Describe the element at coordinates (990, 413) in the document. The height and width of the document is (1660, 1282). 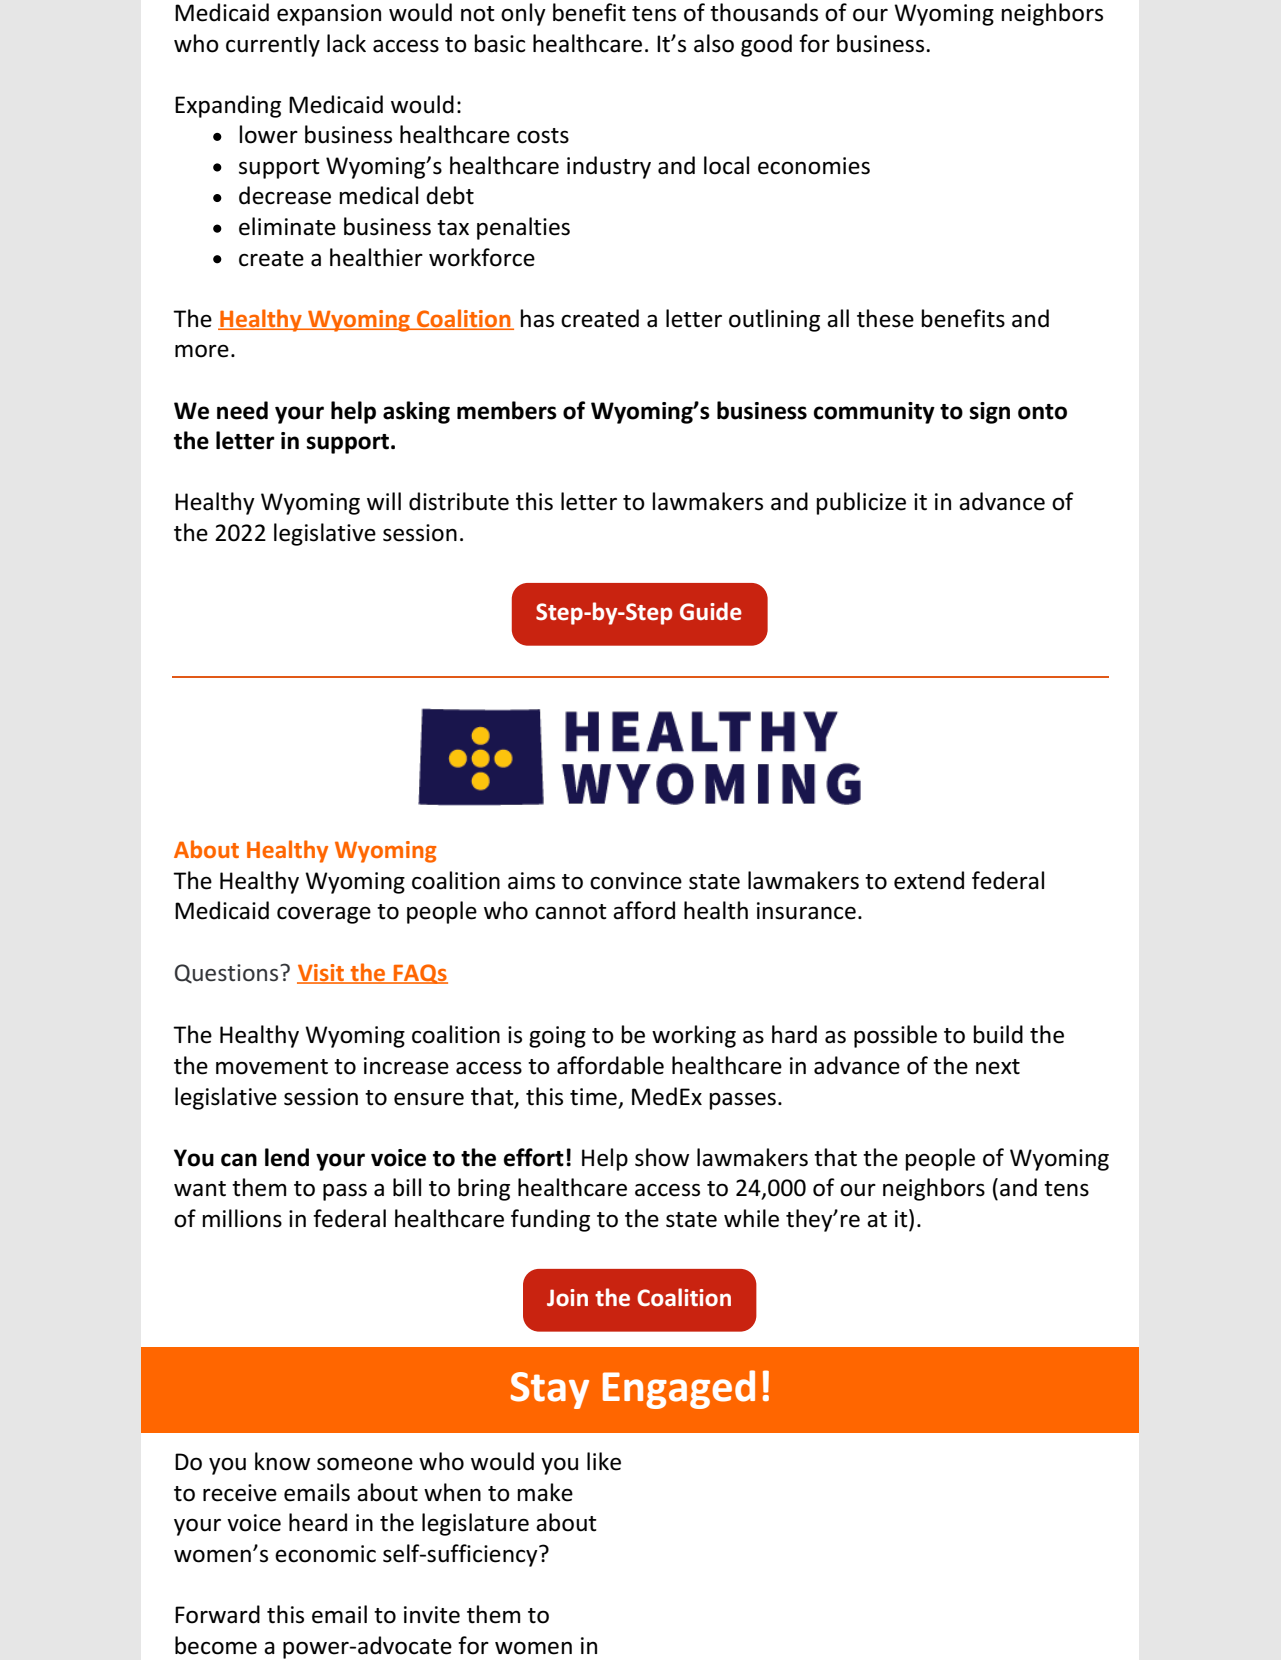
I see `sign` at that location.
